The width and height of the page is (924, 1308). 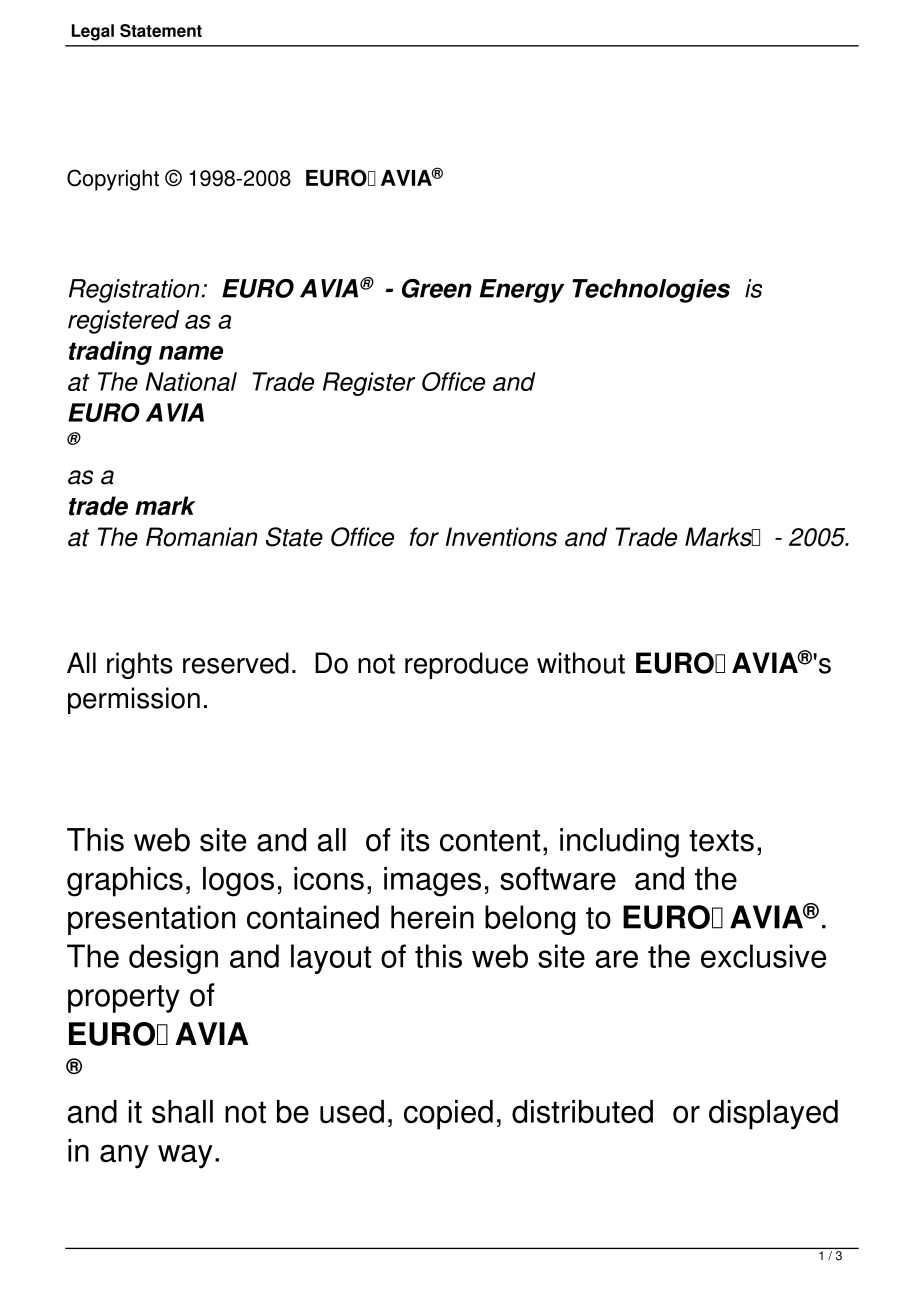 What do you see at coordinates (763, 956) in the page?
I see `exclusive` at bounding box center [763, 956].
